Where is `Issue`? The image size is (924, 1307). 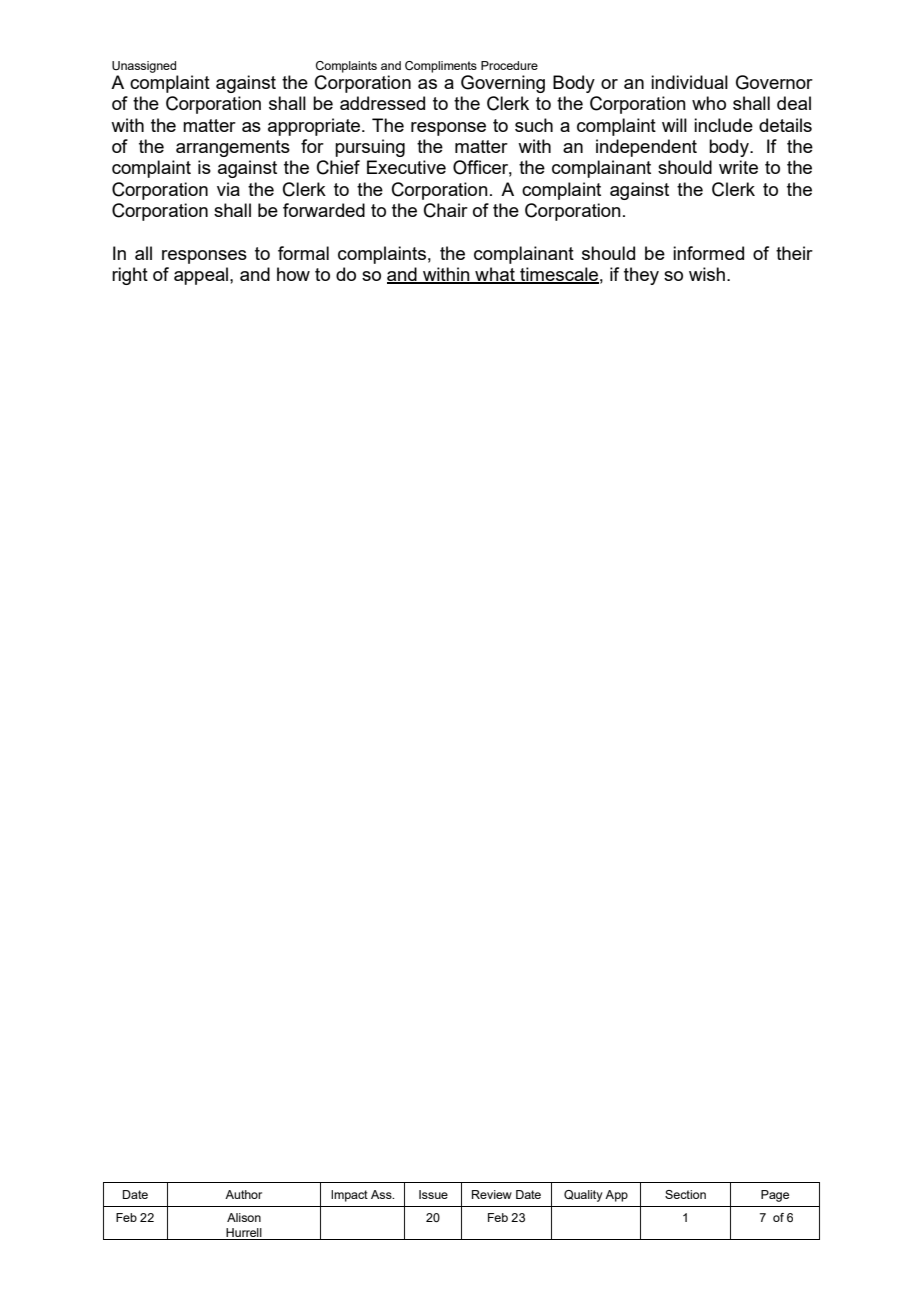
Issue is located at coordinates (433, 1194).
